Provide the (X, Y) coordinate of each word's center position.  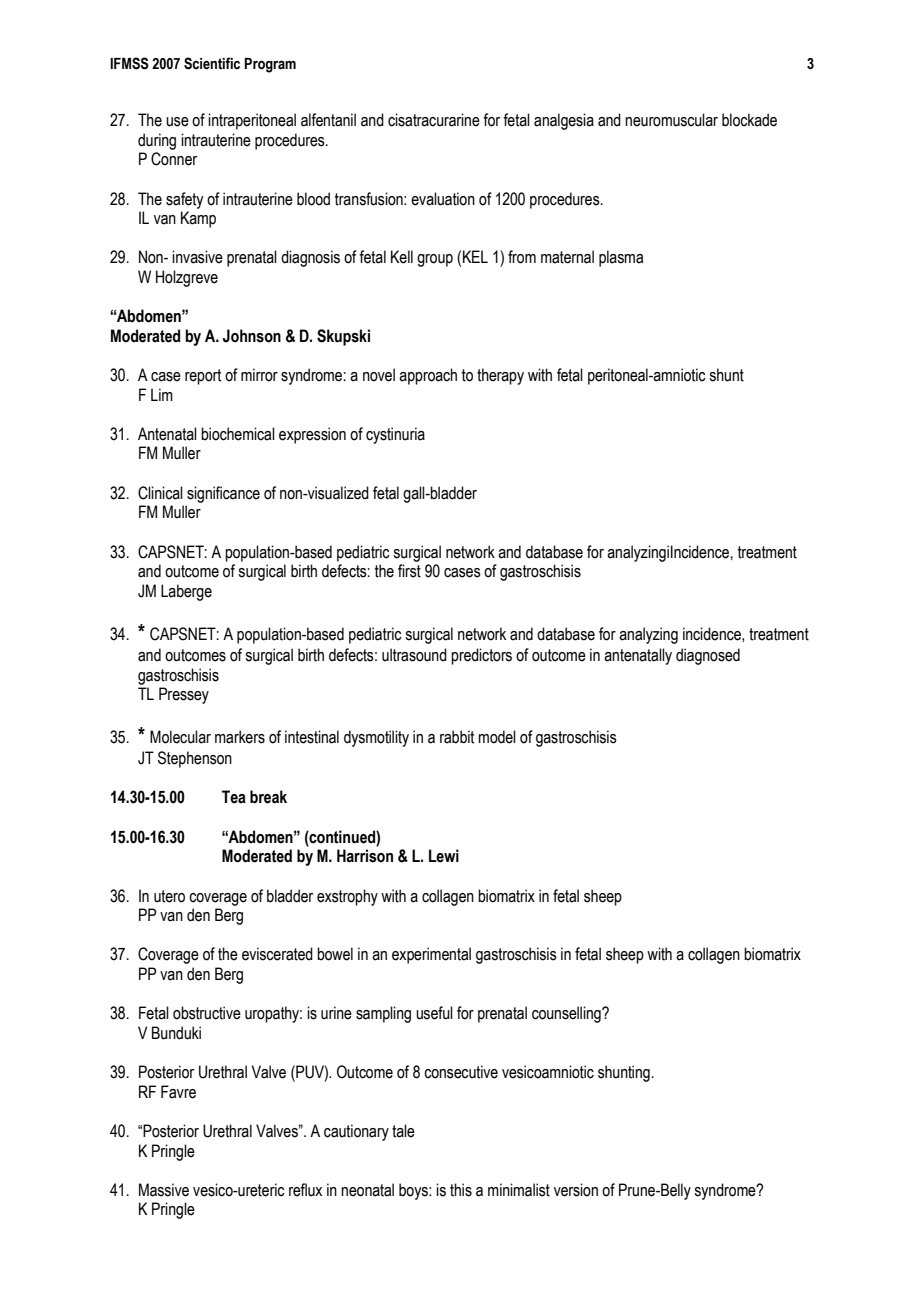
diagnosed (708, 656)
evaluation (443, 199)
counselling (567, 1014)
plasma (621, 258)
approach (428, 376)
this (461, 1190)
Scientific (212, 63)
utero (169, 896)
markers (240, 737)
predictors (481, 656)
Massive (164, 1190)
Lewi (444, 856)
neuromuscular (671, 120)
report (203, 377)
